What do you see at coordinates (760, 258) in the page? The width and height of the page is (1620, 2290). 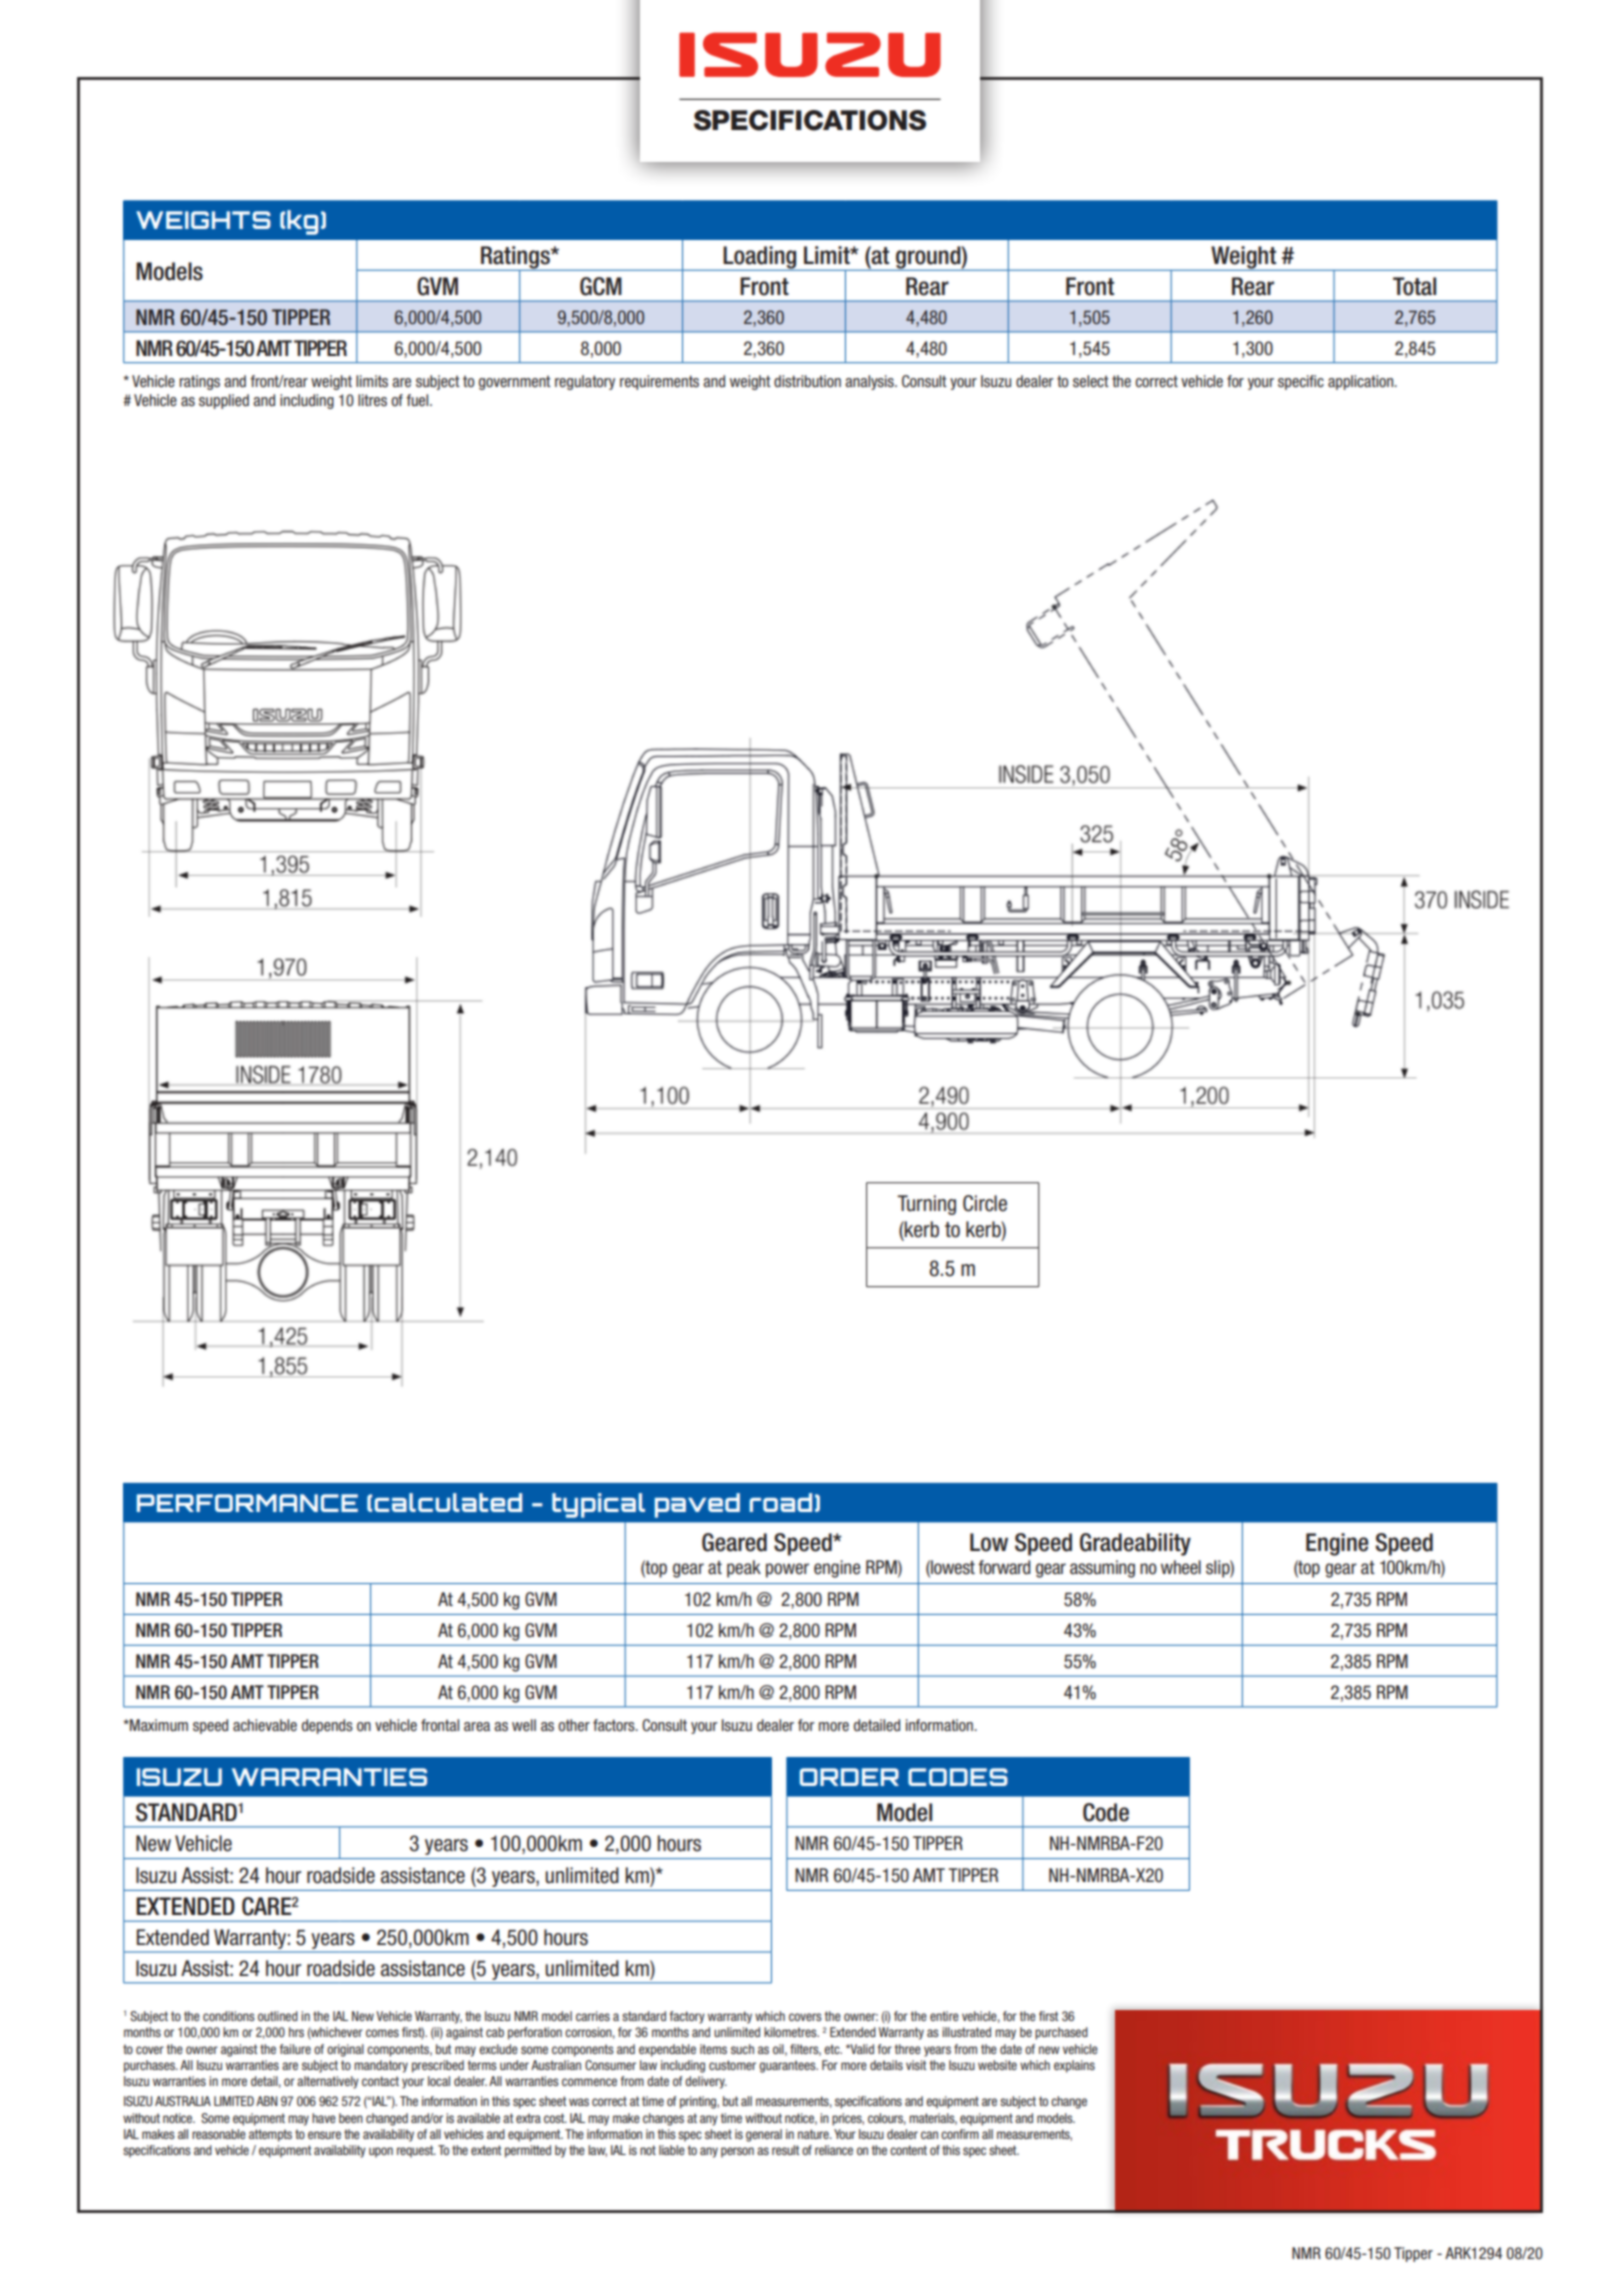 I see `Loading` at bounding box center [760, 258].
